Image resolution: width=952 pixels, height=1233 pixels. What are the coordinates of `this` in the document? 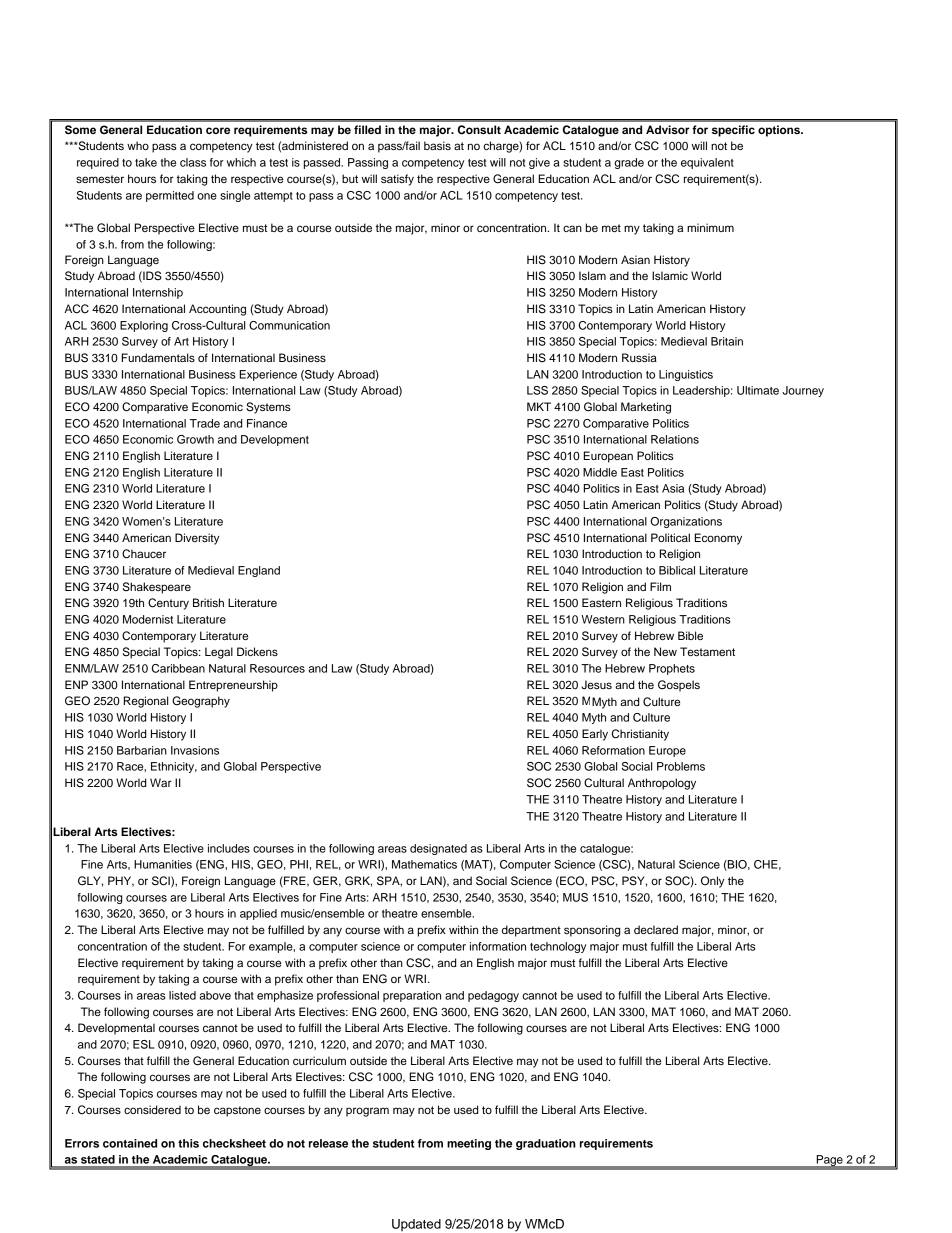 It's located at (188, 1143).
